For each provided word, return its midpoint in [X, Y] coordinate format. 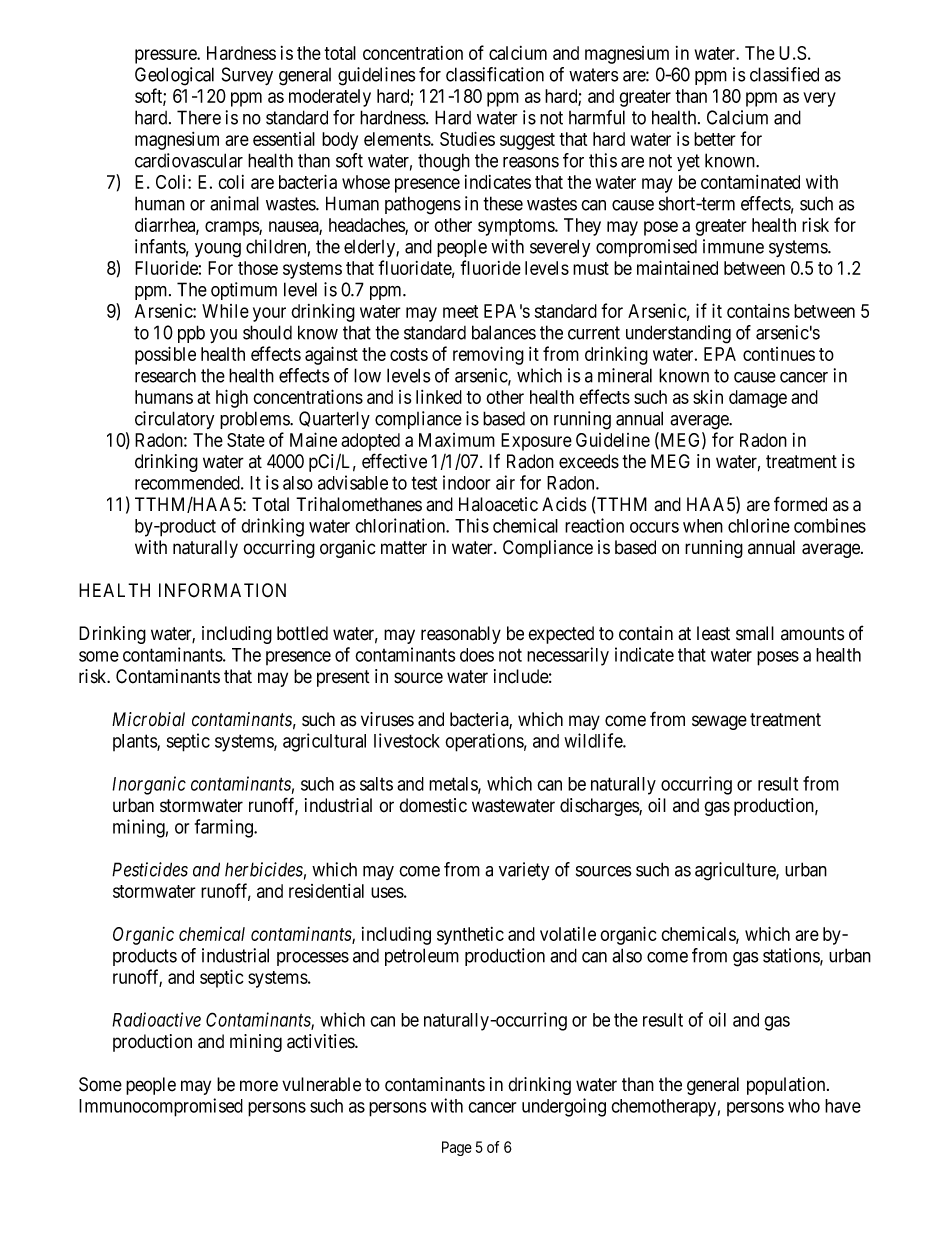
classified [784, 74]
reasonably [461, 635]
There [199, 117]
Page [457, 1148]
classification [495, 74]
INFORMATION [222, 590]
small [755, 633]
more [259, 1086]
